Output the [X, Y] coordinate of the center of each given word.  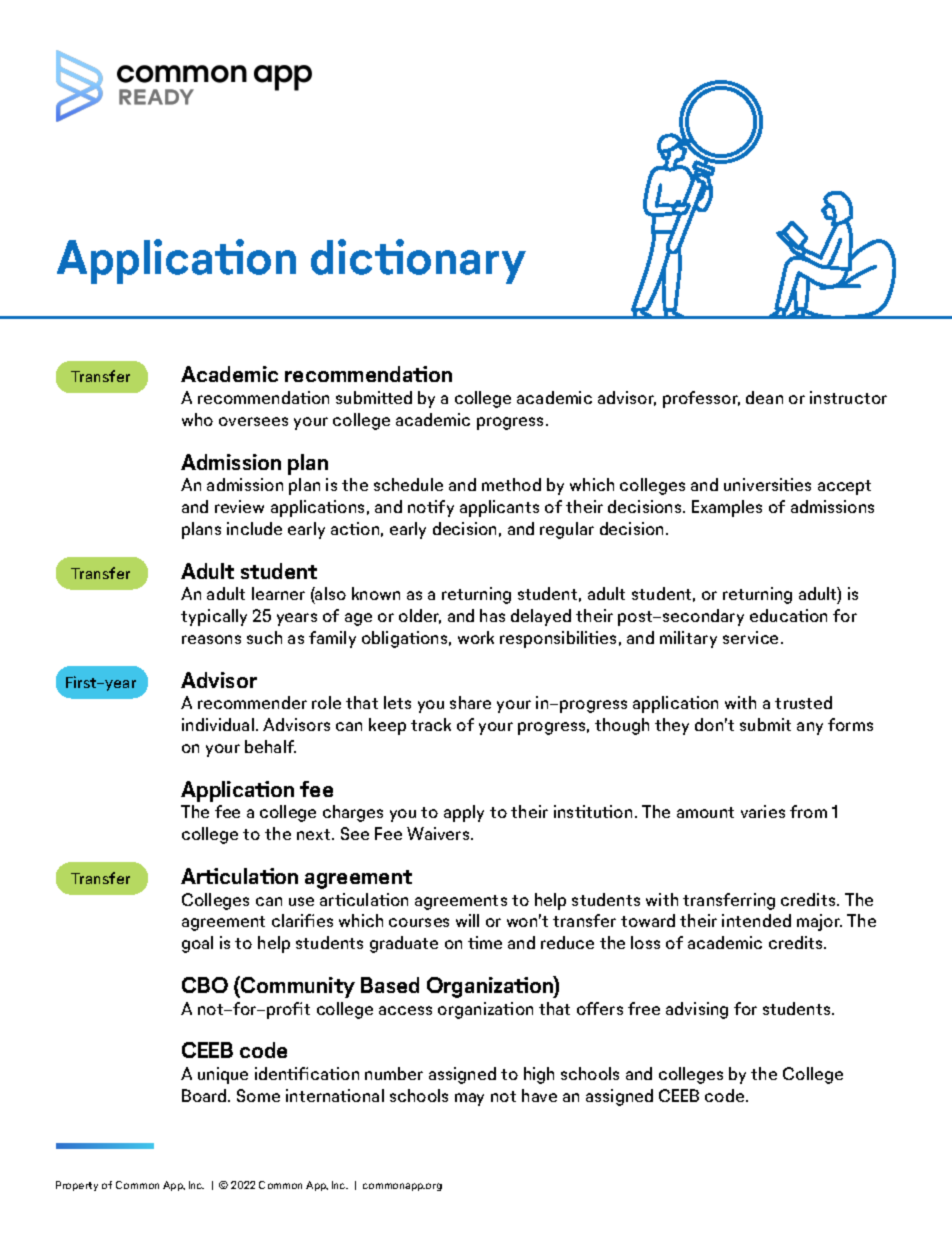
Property [77, 1186]
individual [218, 724]
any [810, 728]
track [431, 724]
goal [197, 944]
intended [756, 920]
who [197, 419]
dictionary [418, 261]
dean [764, 397]
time [485, 942]
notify [431, 508]
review [239, 506]
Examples [727, 508]
